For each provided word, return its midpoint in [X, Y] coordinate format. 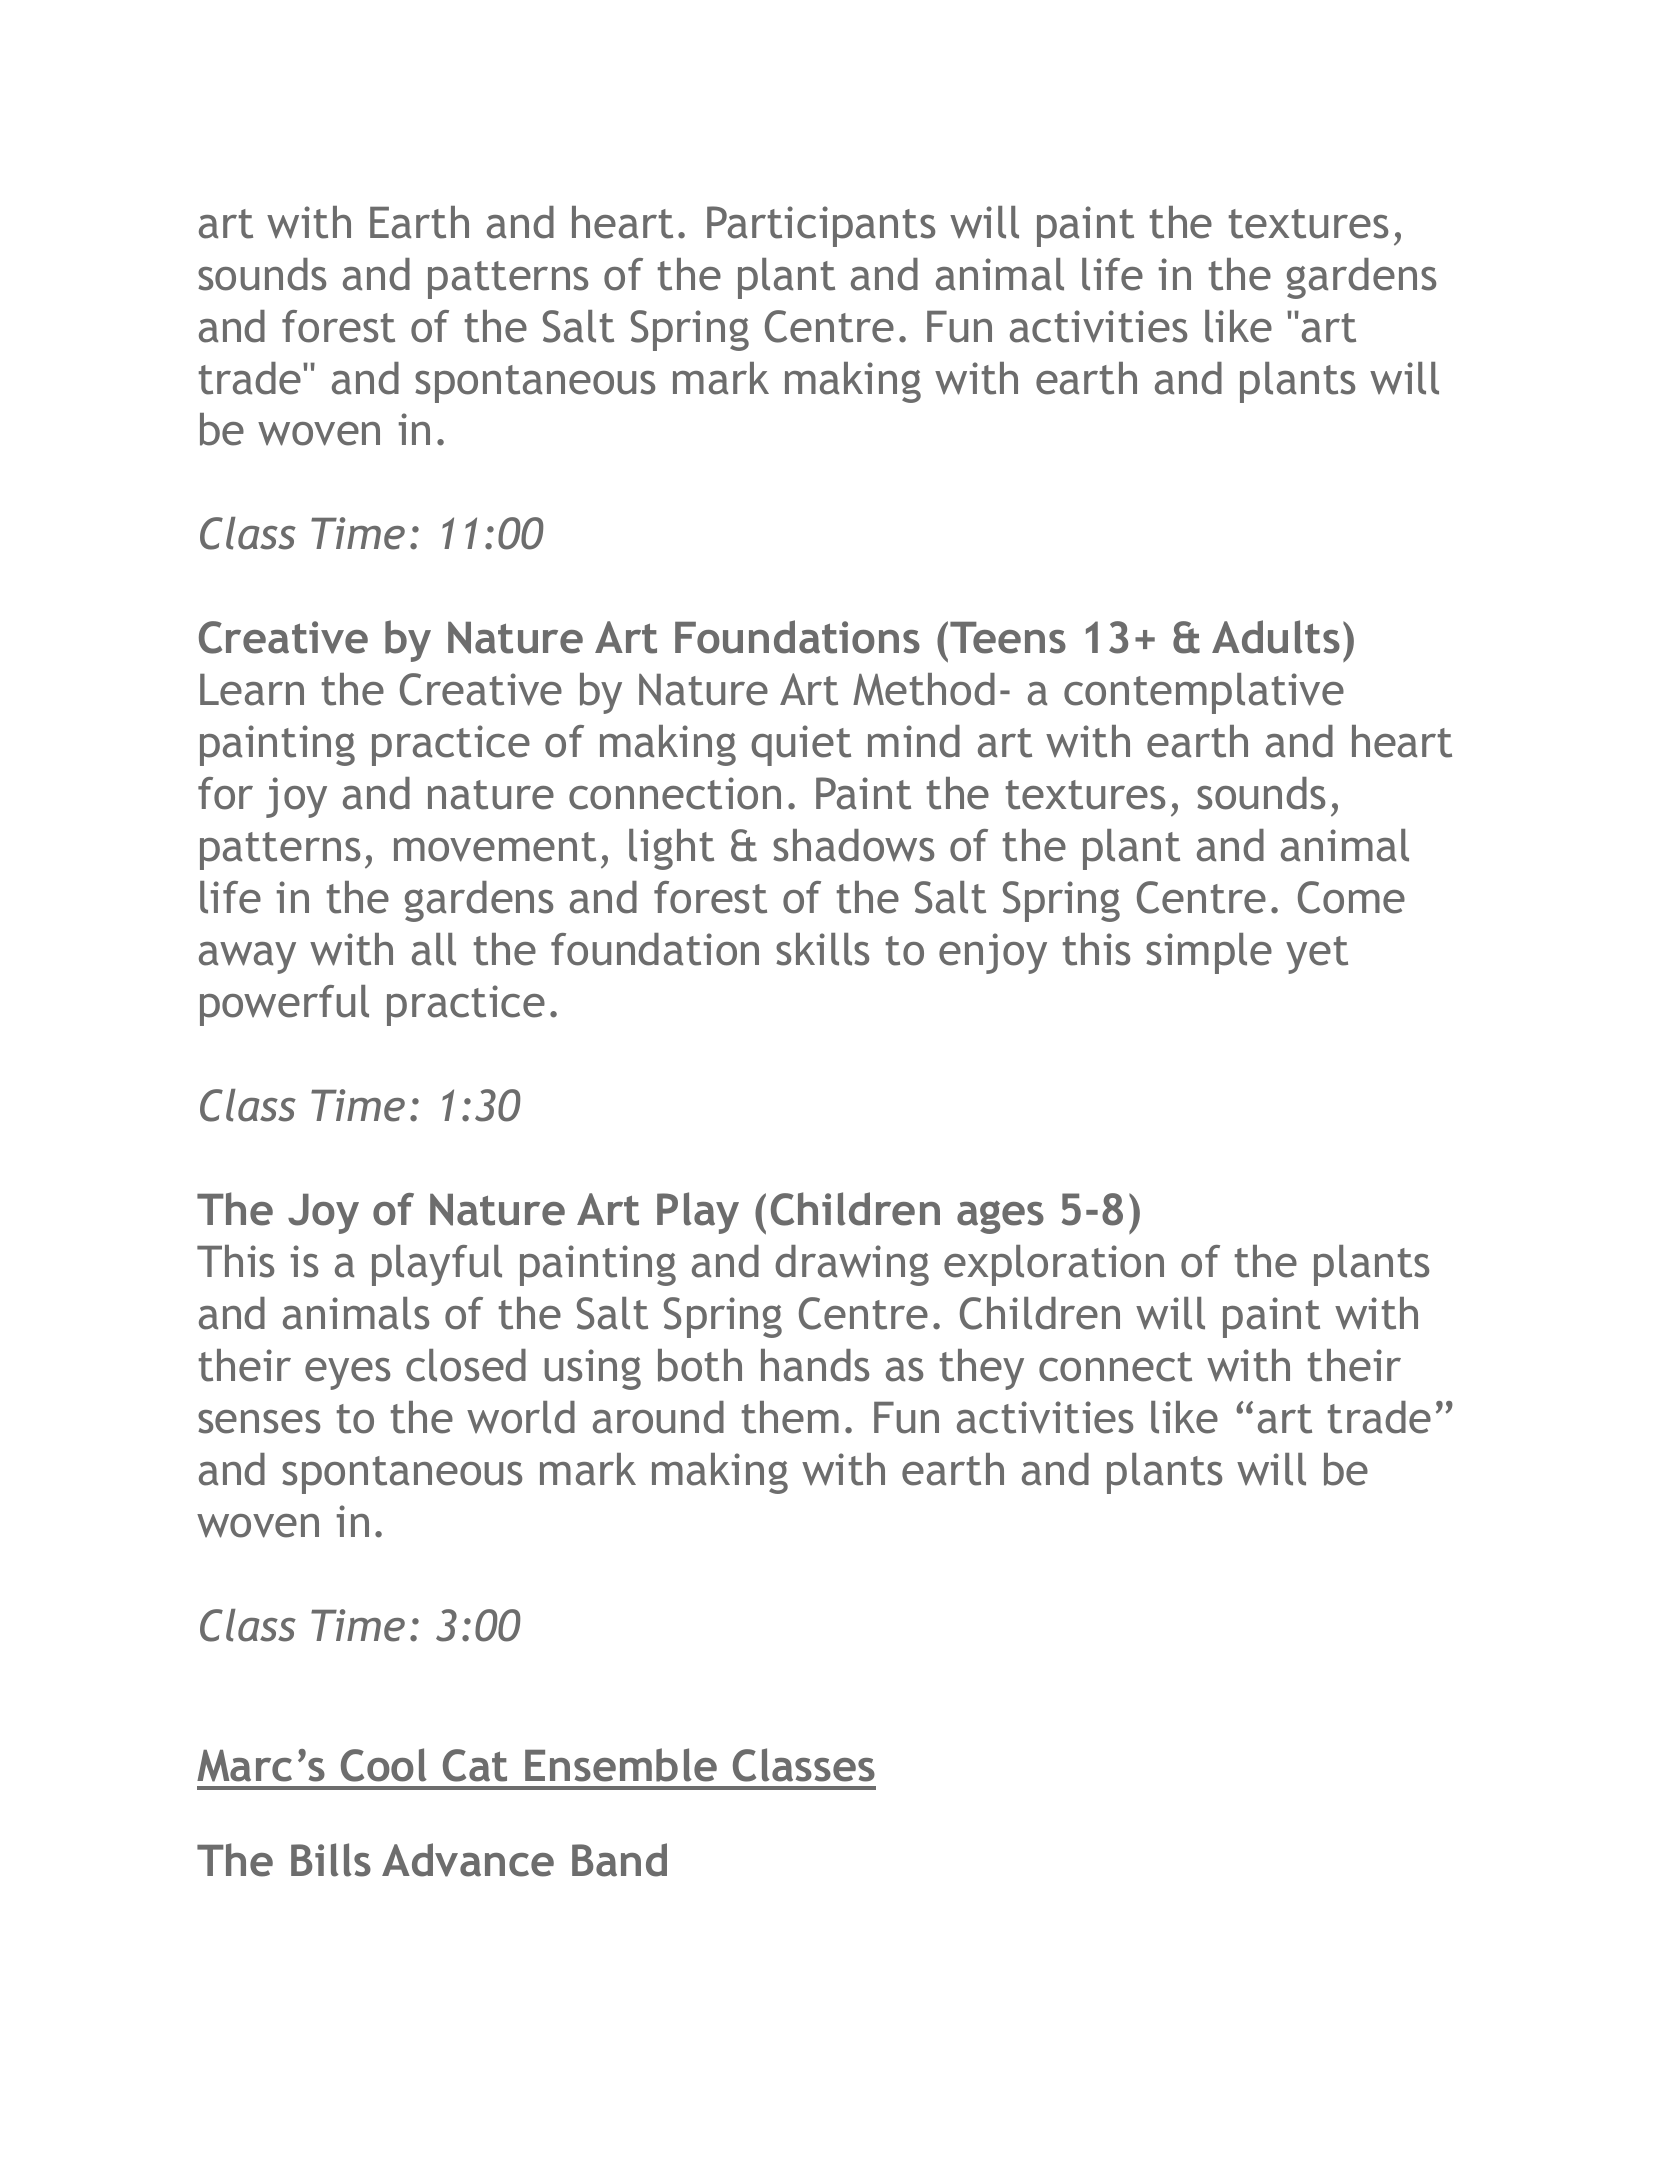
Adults [1276, 637]
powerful [284, 1005]
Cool [384, 1765]
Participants [821, 226]
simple [1209, 953]
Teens [1008, 638]
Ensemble [621, 1765]
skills [822, 949]
